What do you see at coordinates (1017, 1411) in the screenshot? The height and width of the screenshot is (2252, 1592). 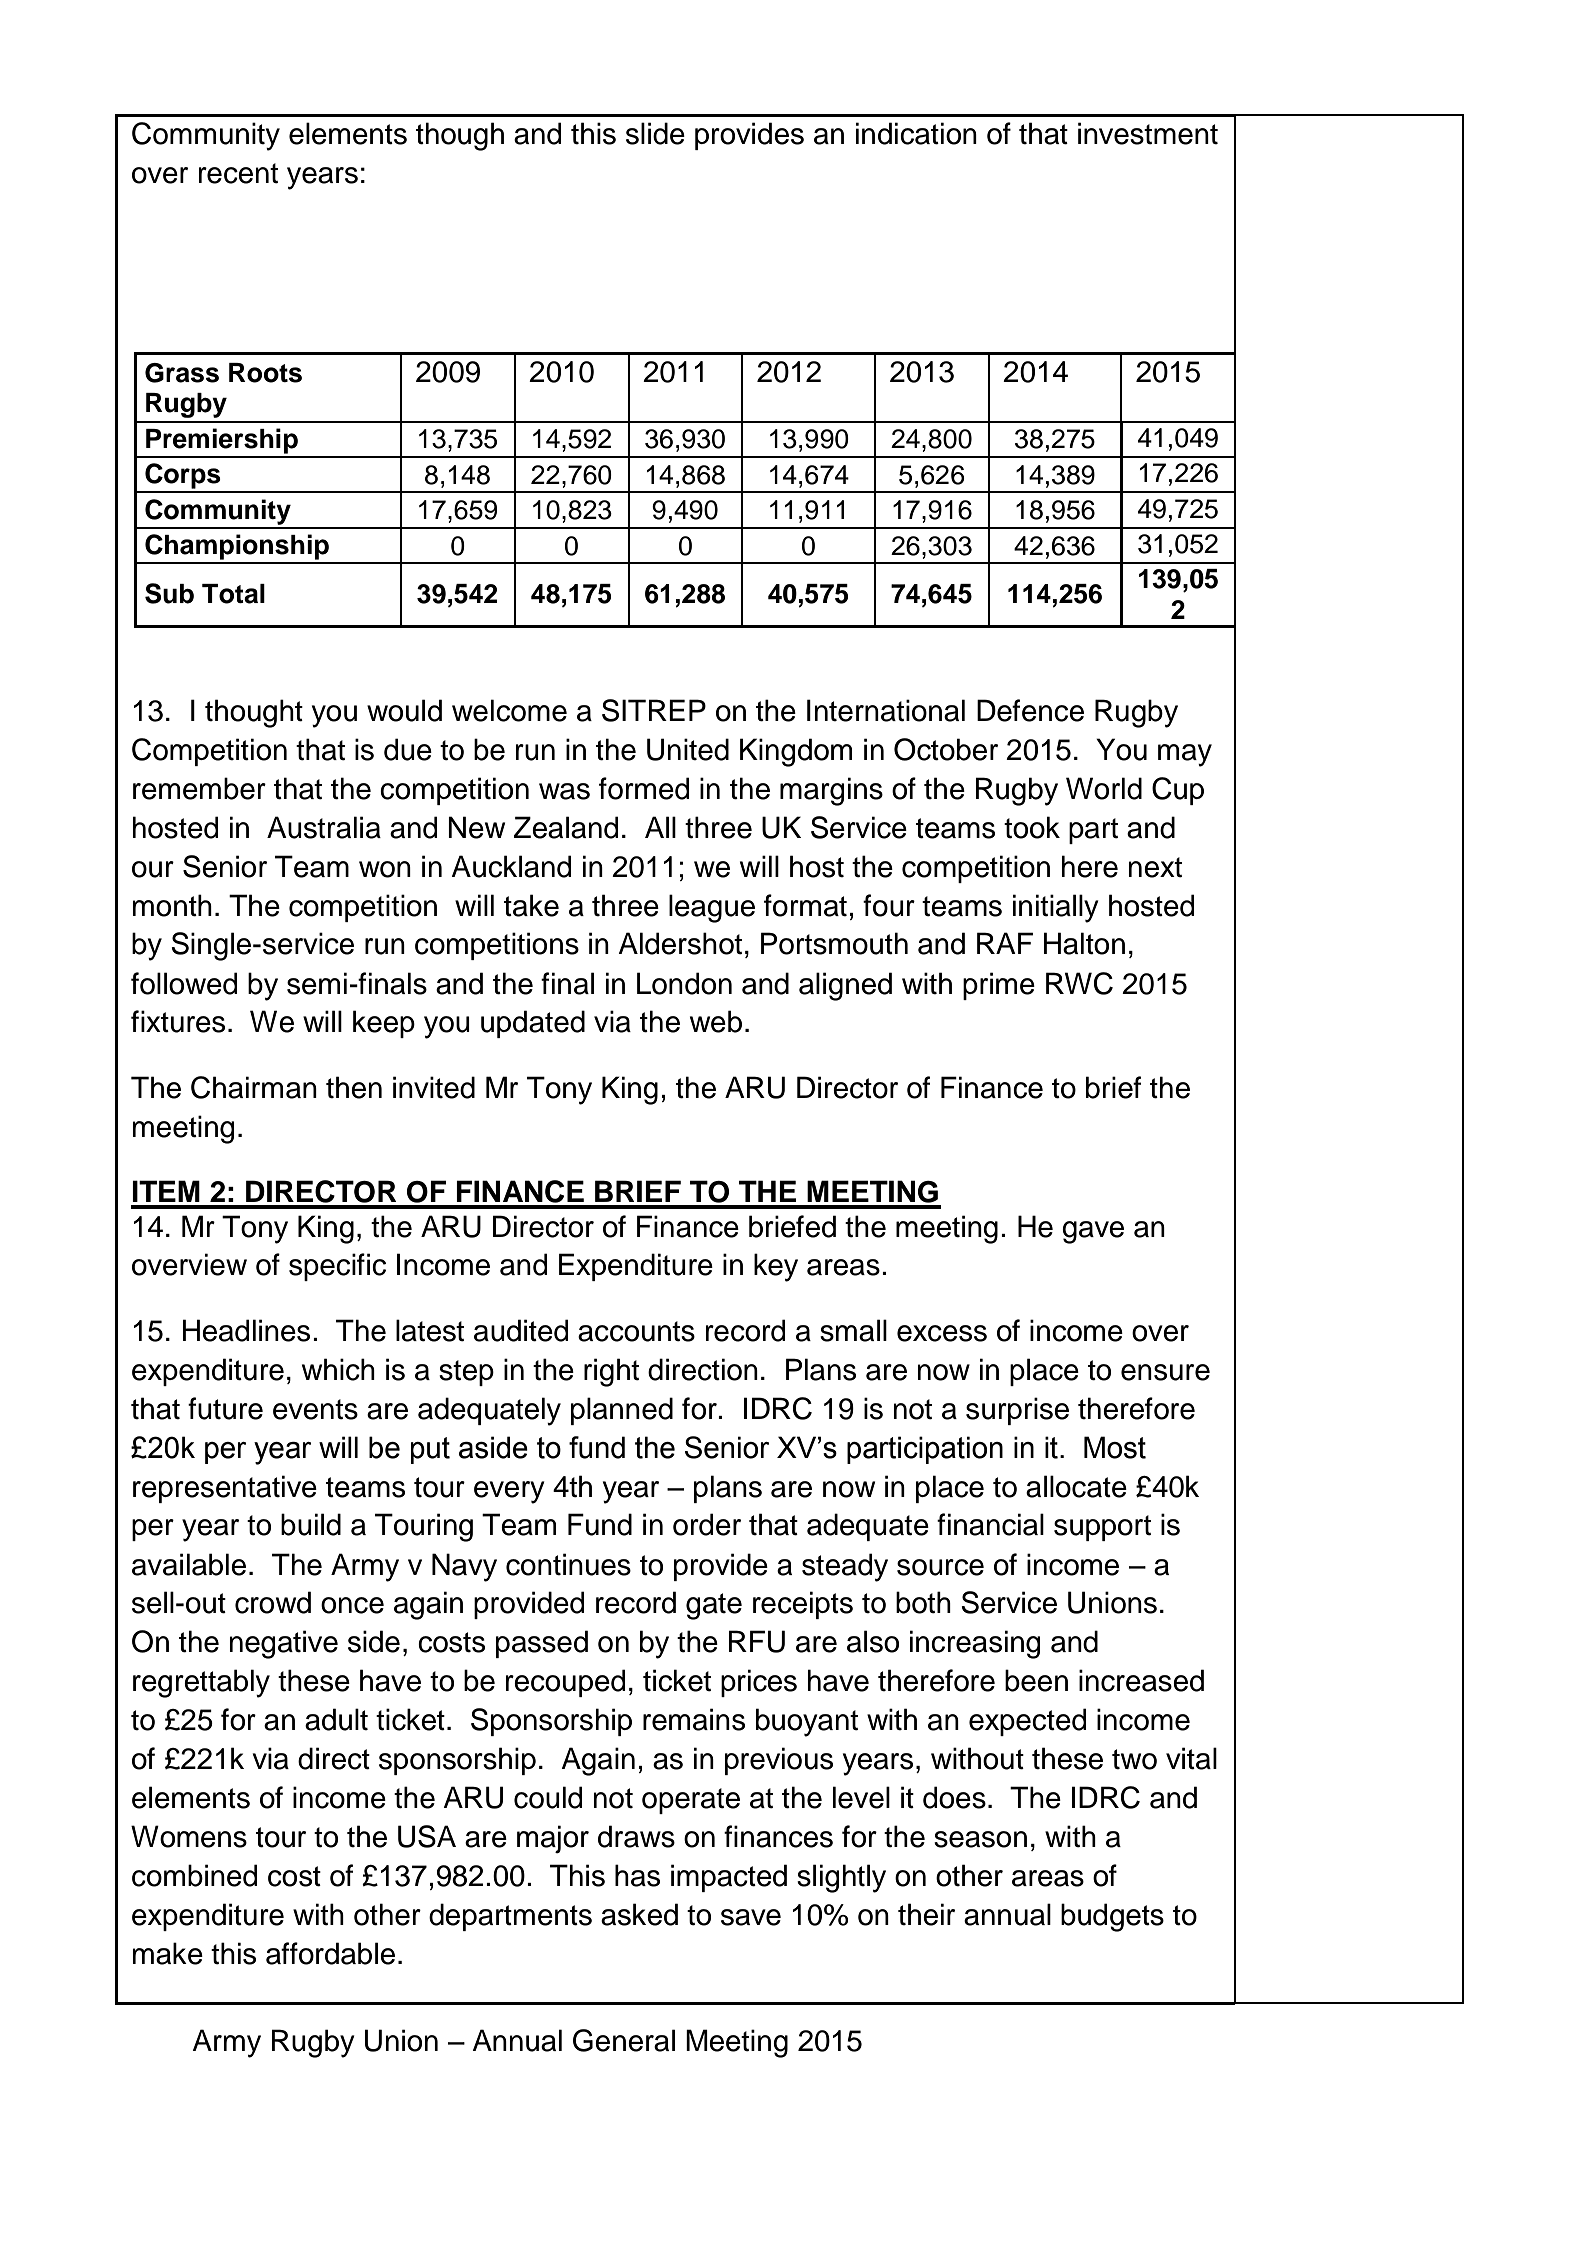 I see `surprise` at bounding box center [1017, 1411].
